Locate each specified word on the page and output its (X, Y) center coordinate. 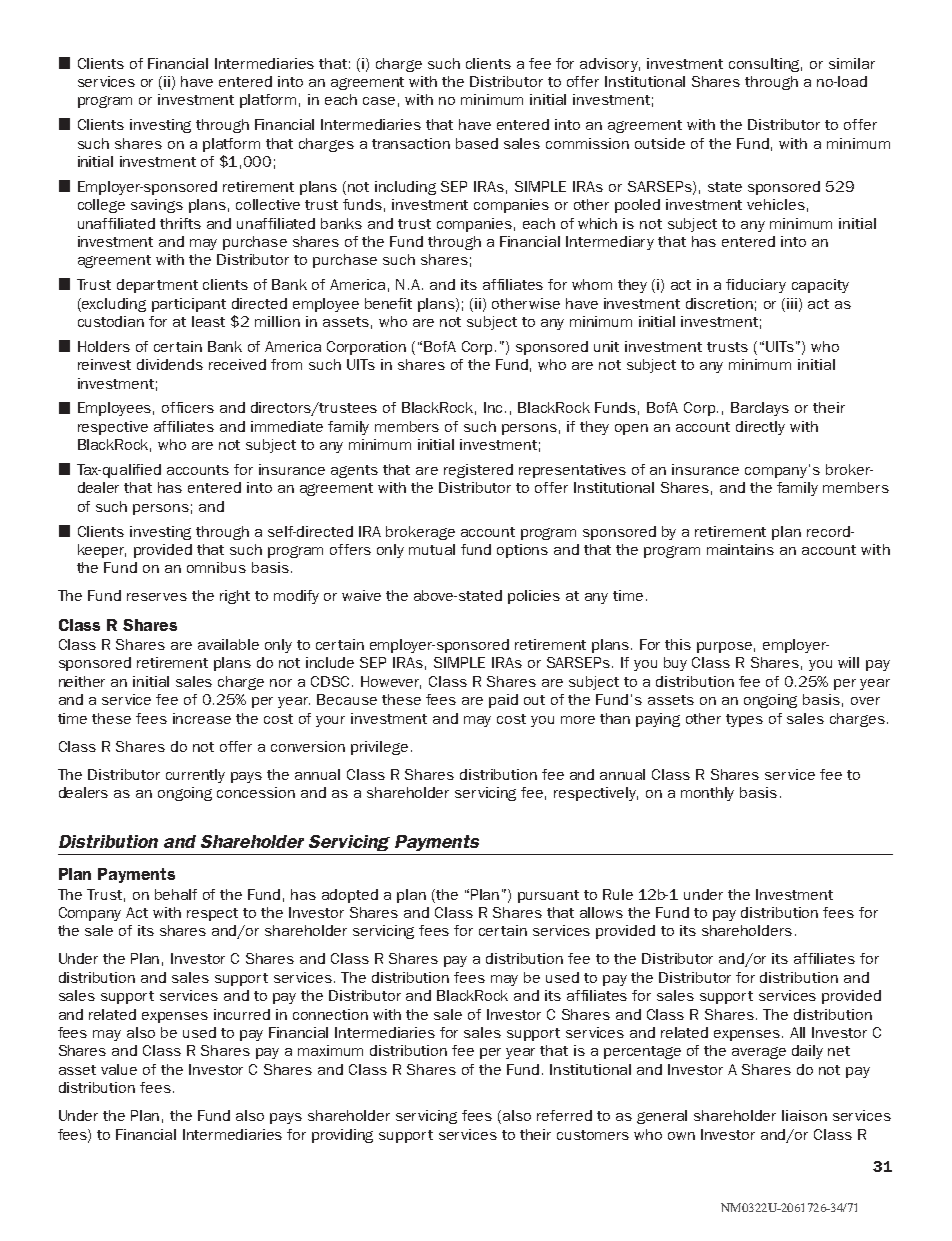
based (477, 143)
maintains (740, 549)
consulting (765, 65)
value (119, 1069)
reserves (157, 597)
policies (534, 597)
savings (157, 206)
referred (564, 1115)
